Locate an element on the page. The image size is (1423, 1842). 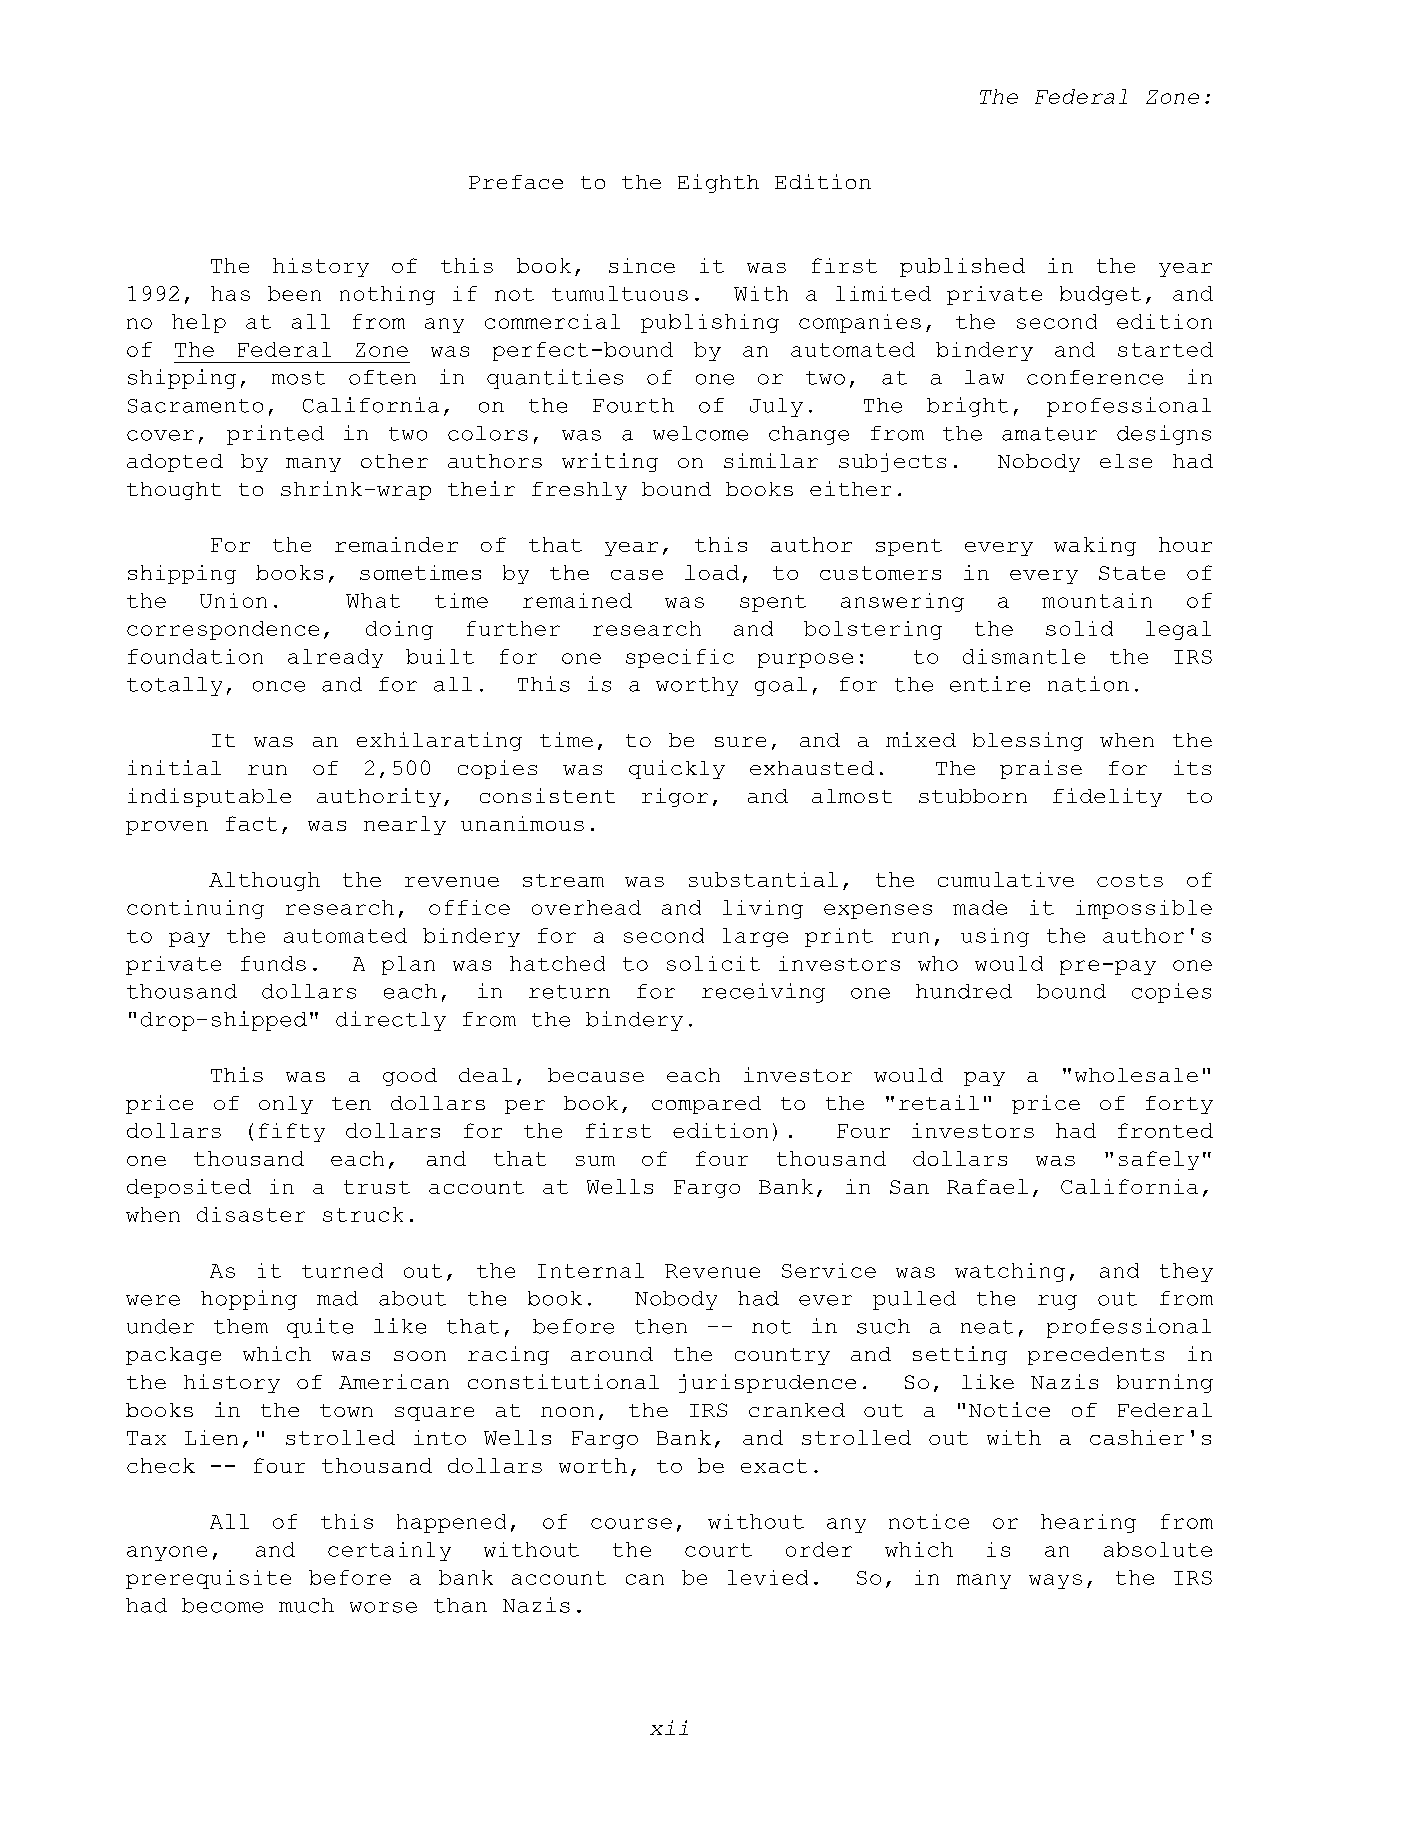
been is located at coordinates (294, 293).
